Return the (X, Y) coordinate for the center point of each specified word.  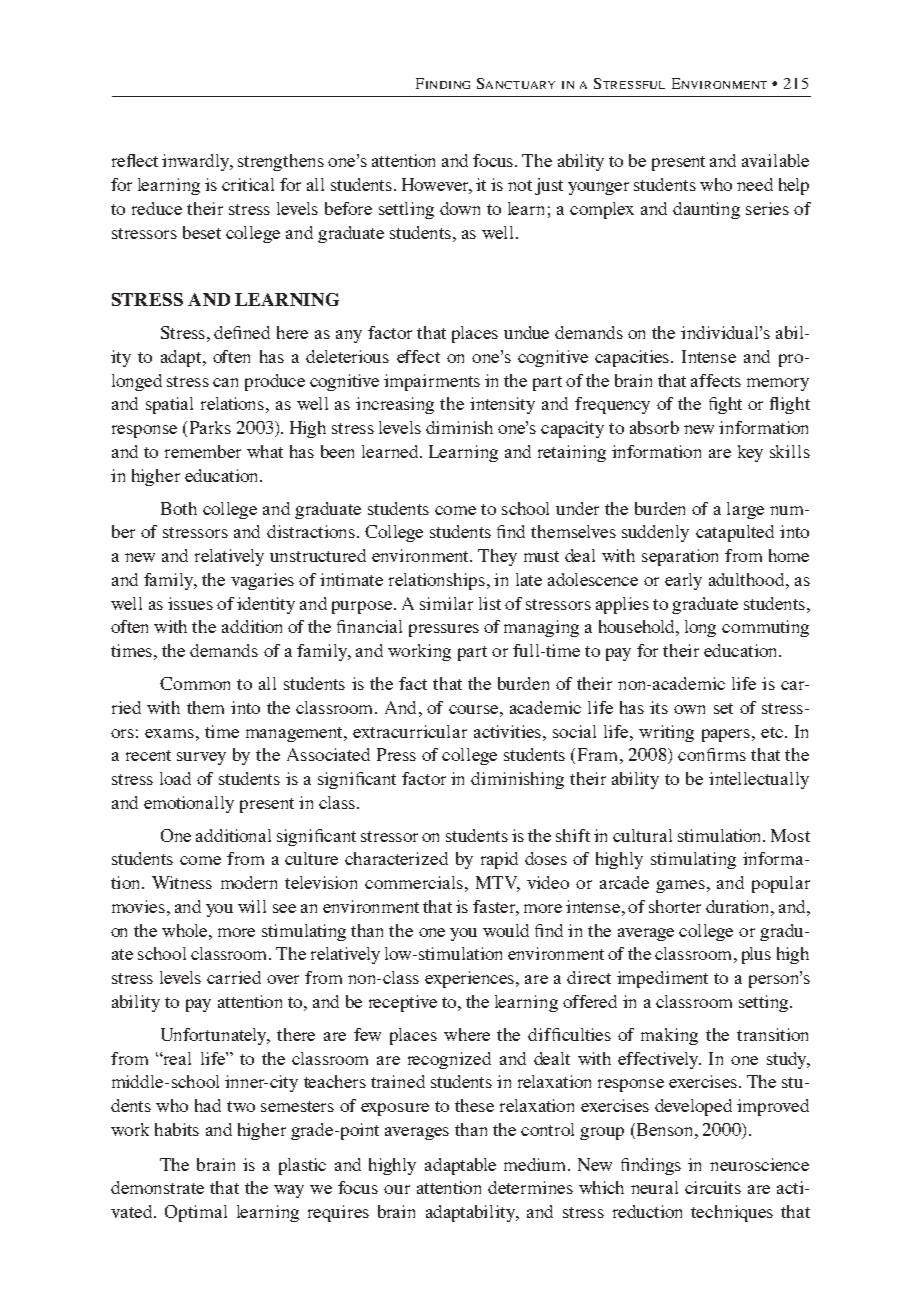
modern (249, 882)
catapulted (735, 533)
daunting (706, 210)
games (680, 886)
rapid (499, 860)
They (497, 557)
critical (248, 184)
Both (179, 508)
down (460, 208)
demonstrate (157, 1187)
